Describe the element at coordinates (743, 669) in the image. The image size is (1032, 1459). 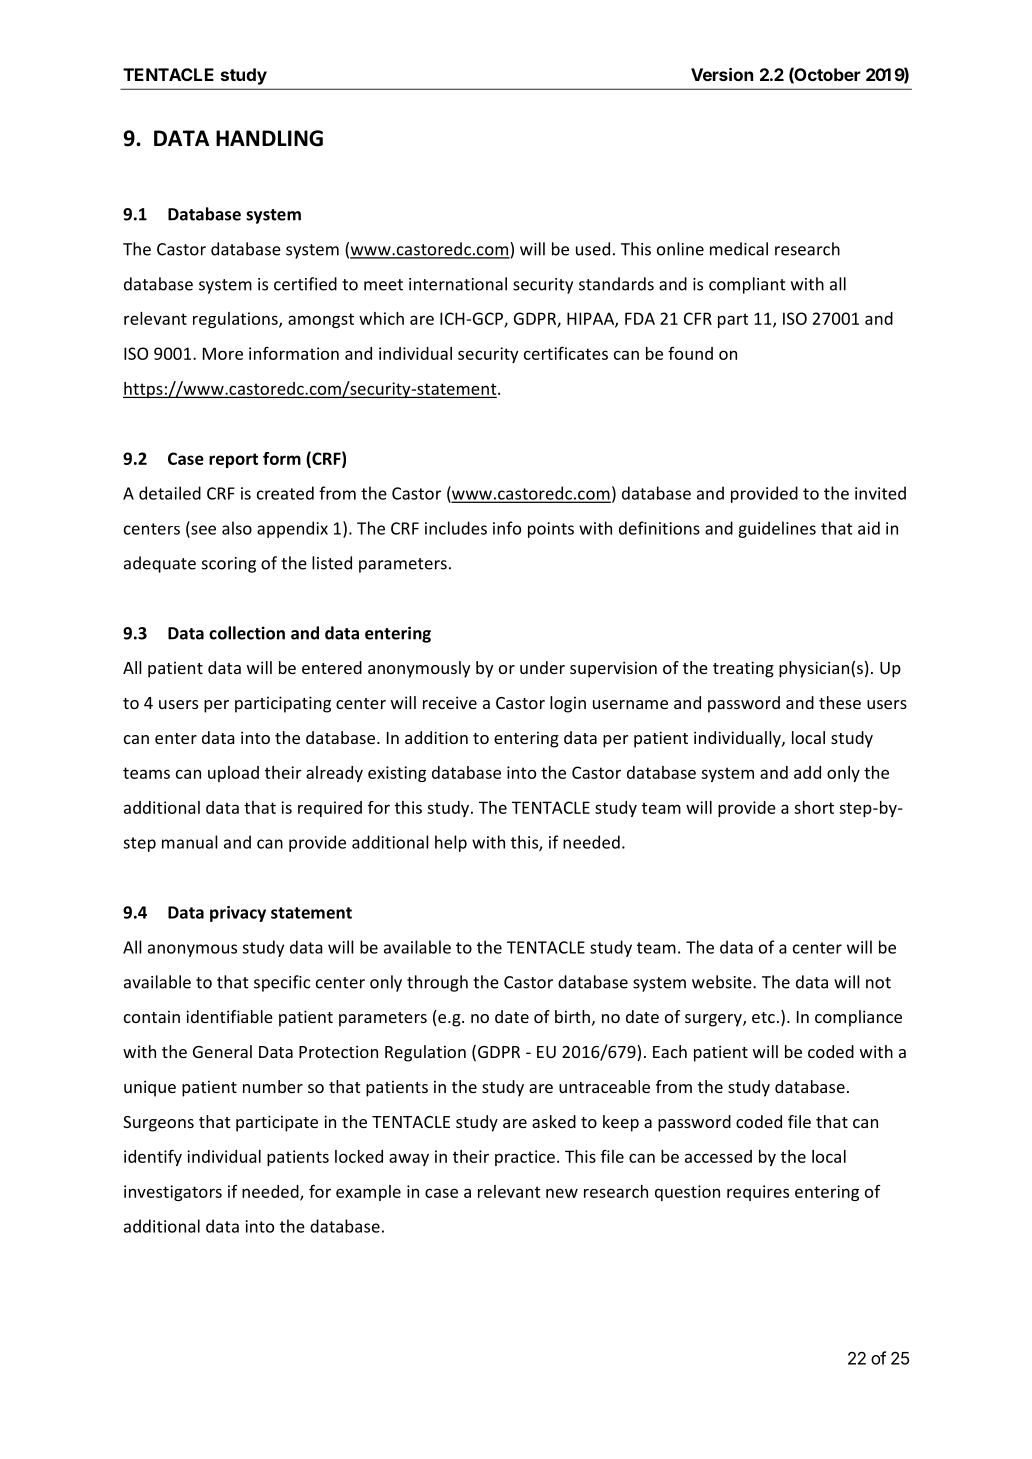
I see `treating` at that location.
